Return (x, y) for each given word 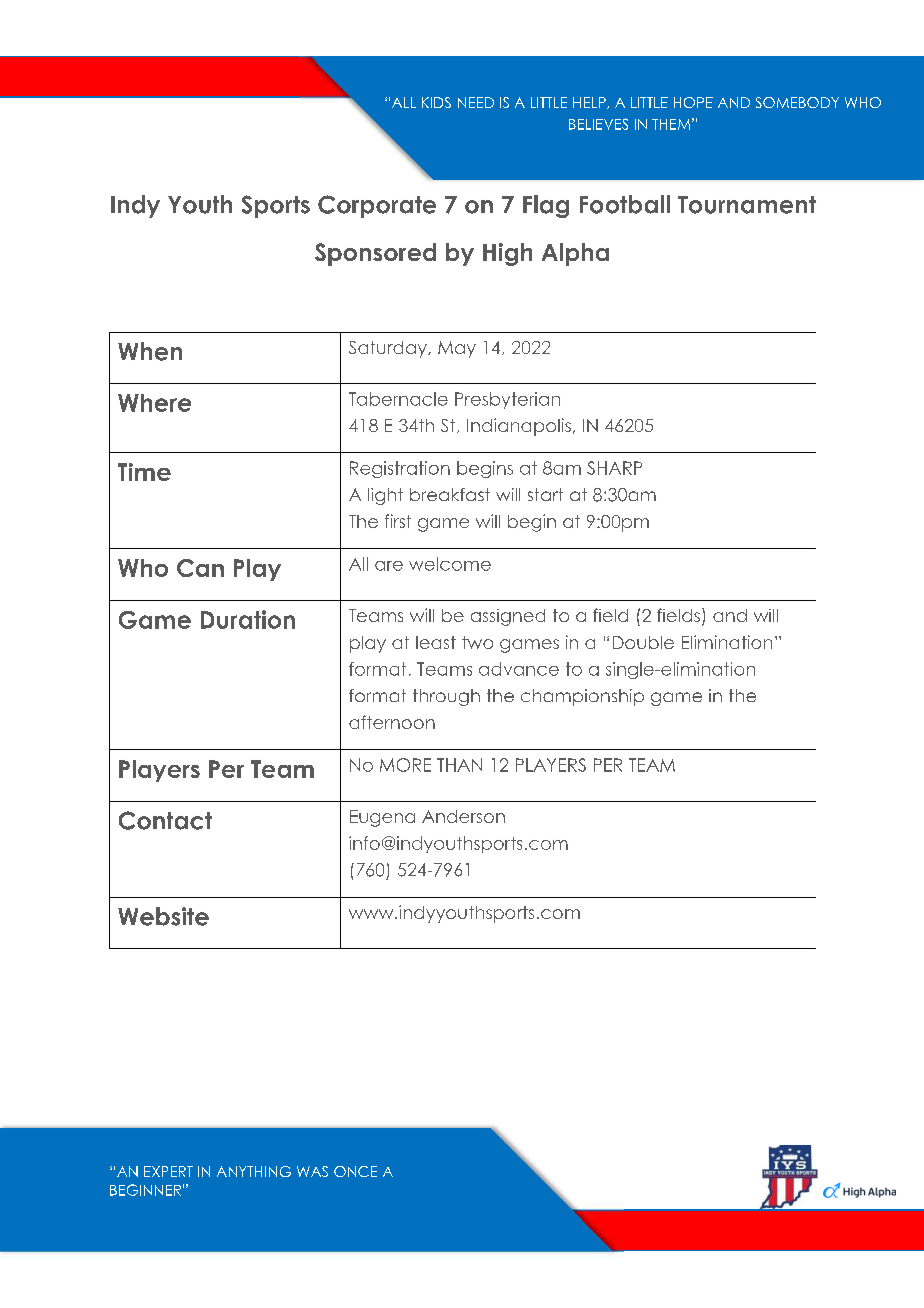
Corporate (377, 206)
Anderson (463, 816)
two (477, 642)
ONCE (355, 1171)
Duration (248, 619)
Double (643, 642)
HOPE (693, 102)
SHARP (614, 468)
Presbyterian (507, 400)
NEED (476, 102)
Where (154, 403)
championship (582, 697)
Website (163, 916)
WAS (312, 1171)
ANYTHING (254, 1171)
